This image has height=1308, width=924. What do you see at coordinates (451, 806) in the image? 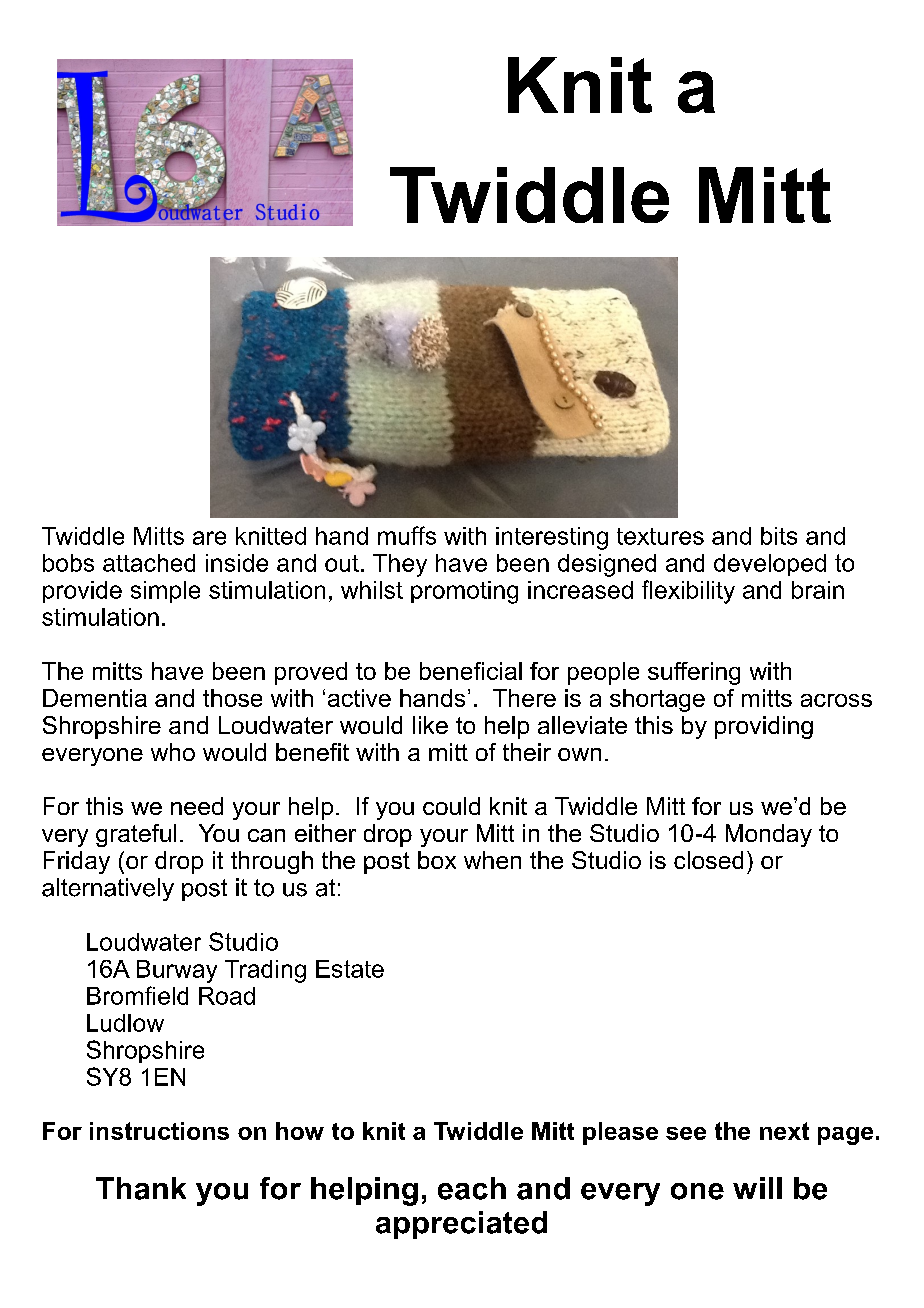
I see `could` at bounding box center [451, 806].
